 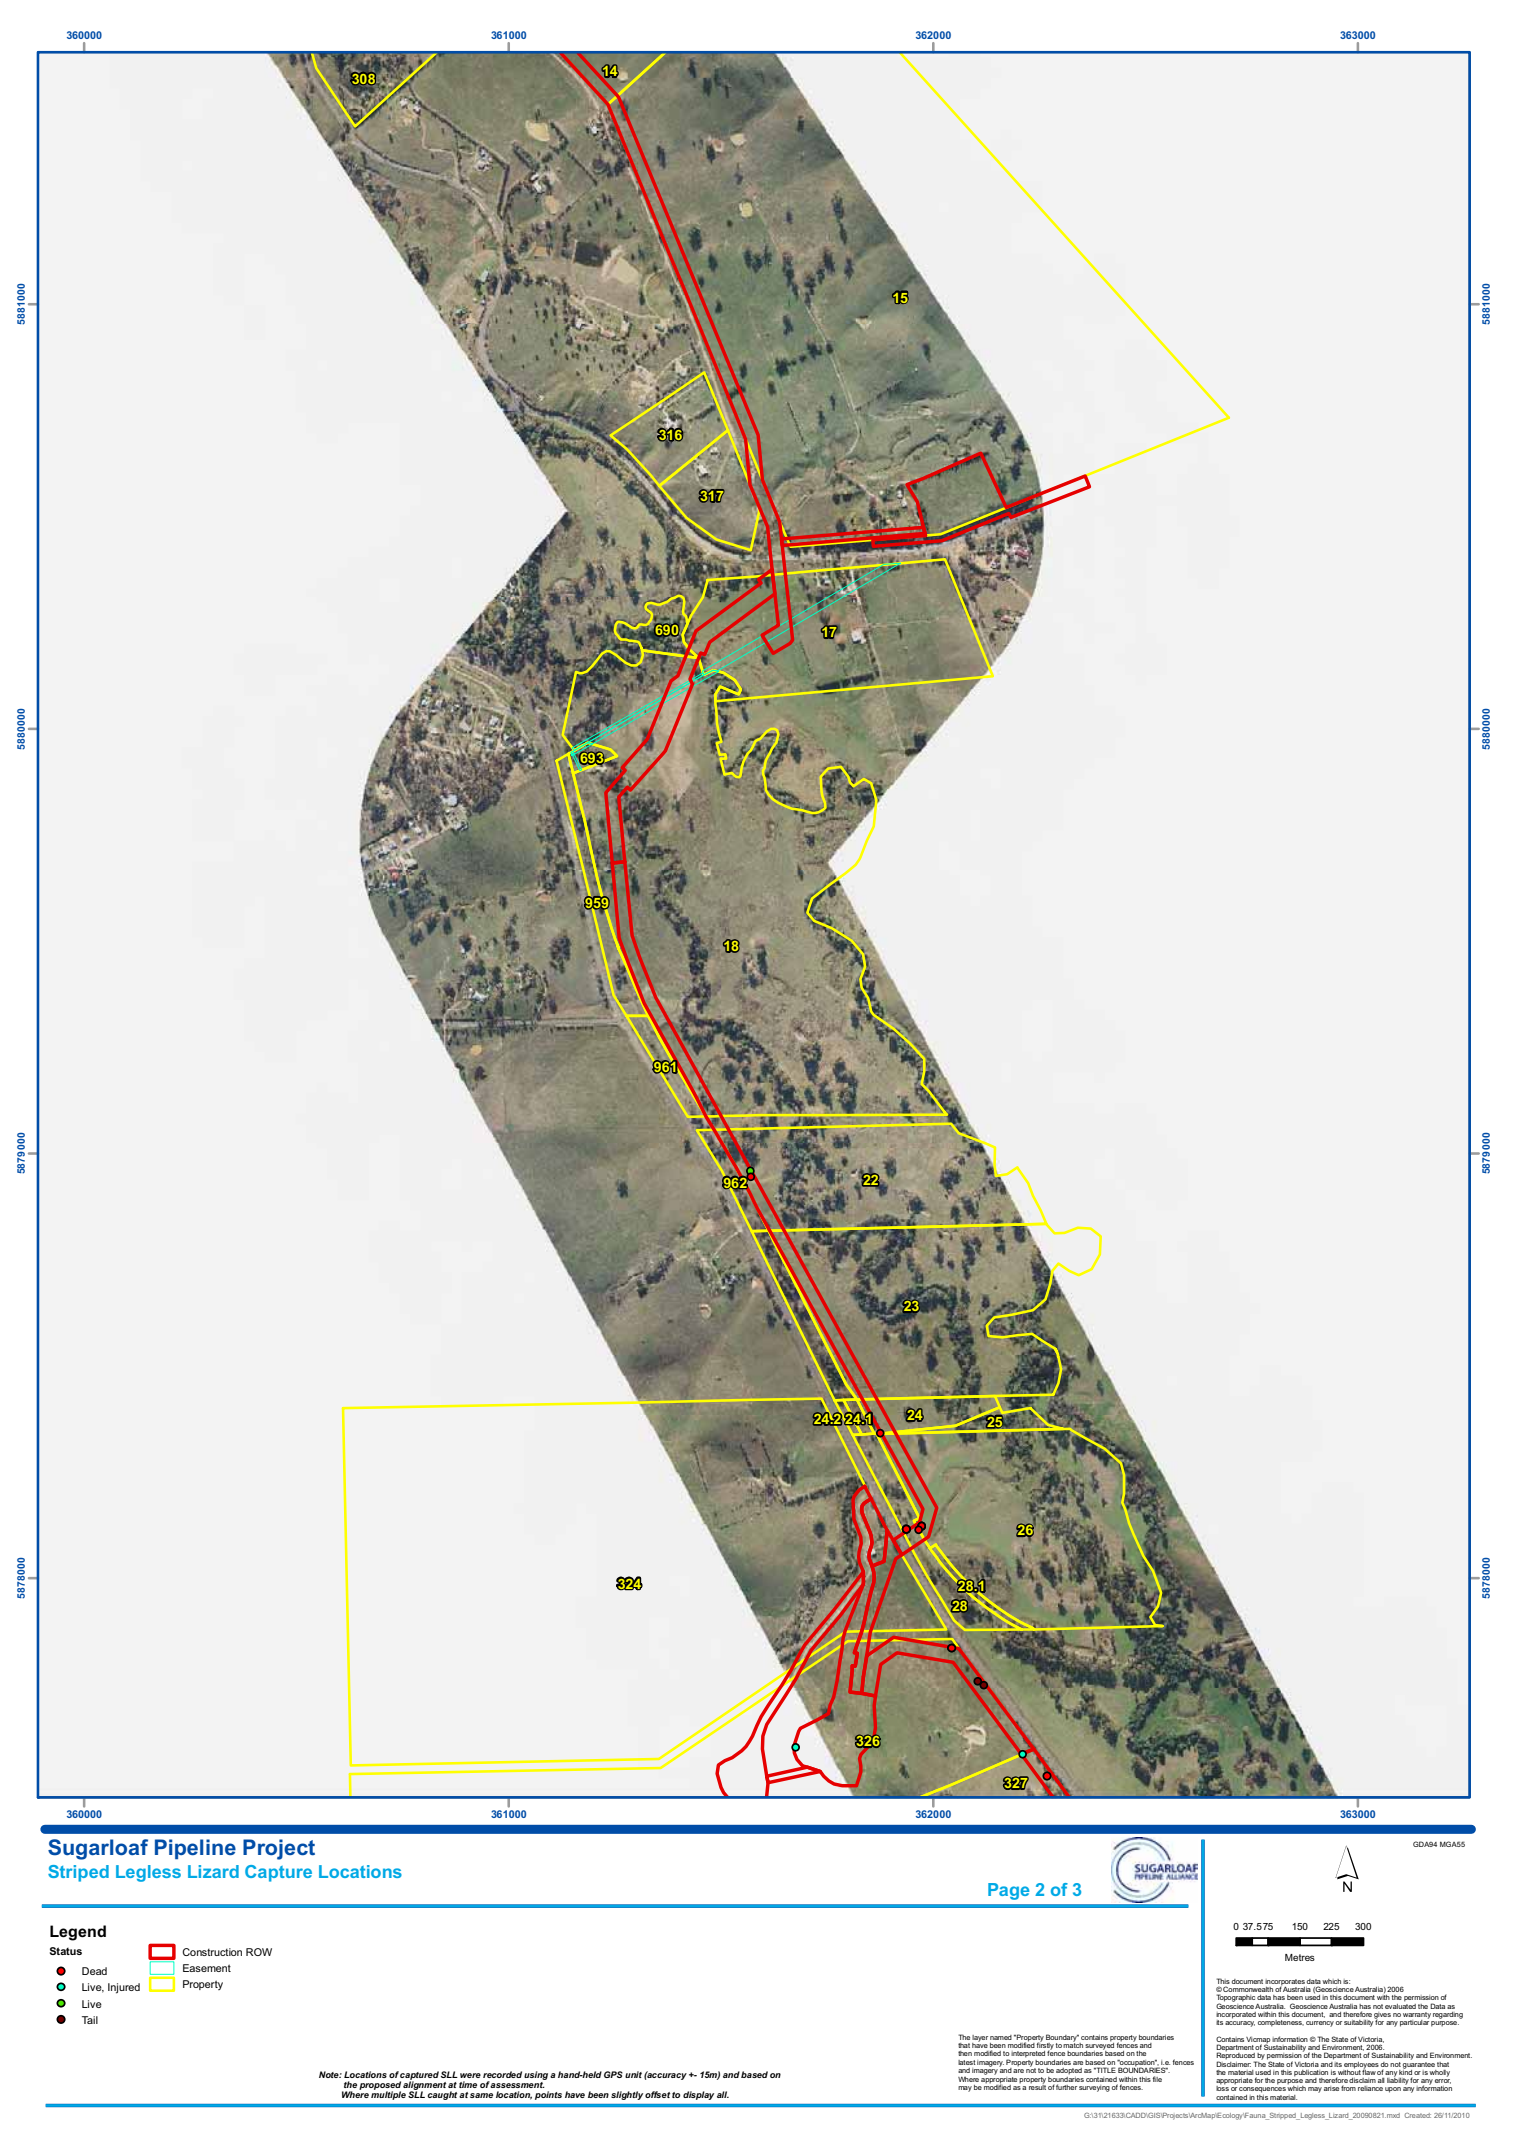 What do you see at coordinates (1008, 1891) in the document?
I see `Page` at bounding box center [1008, 1891].
